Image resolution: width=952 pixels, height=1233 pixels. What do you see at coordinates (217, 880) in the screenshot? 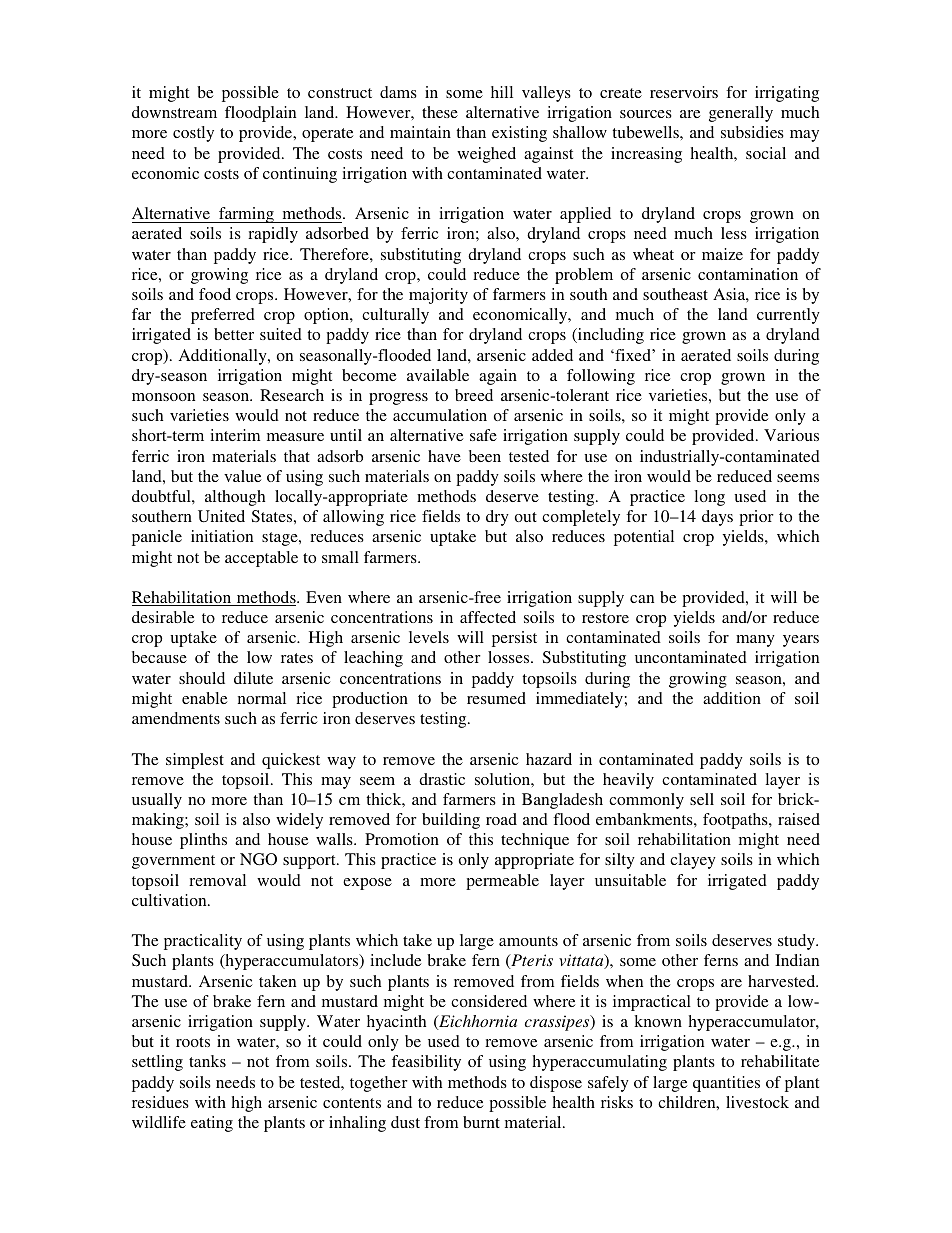
I see `removal` at bounding box center [217, 880].
